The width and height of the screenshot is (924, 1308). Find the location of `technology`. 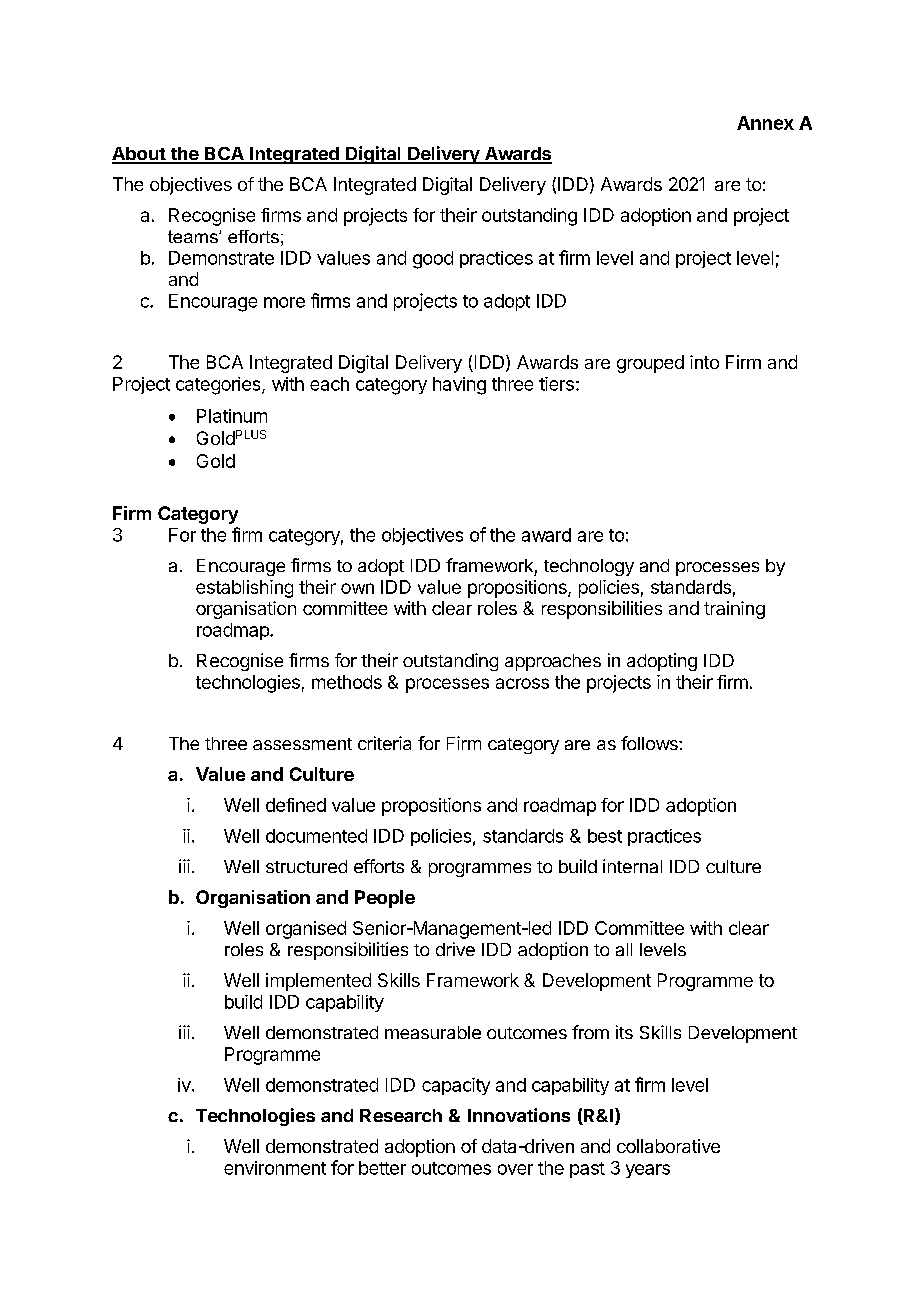

technology is located at coordinates (589, 567).
